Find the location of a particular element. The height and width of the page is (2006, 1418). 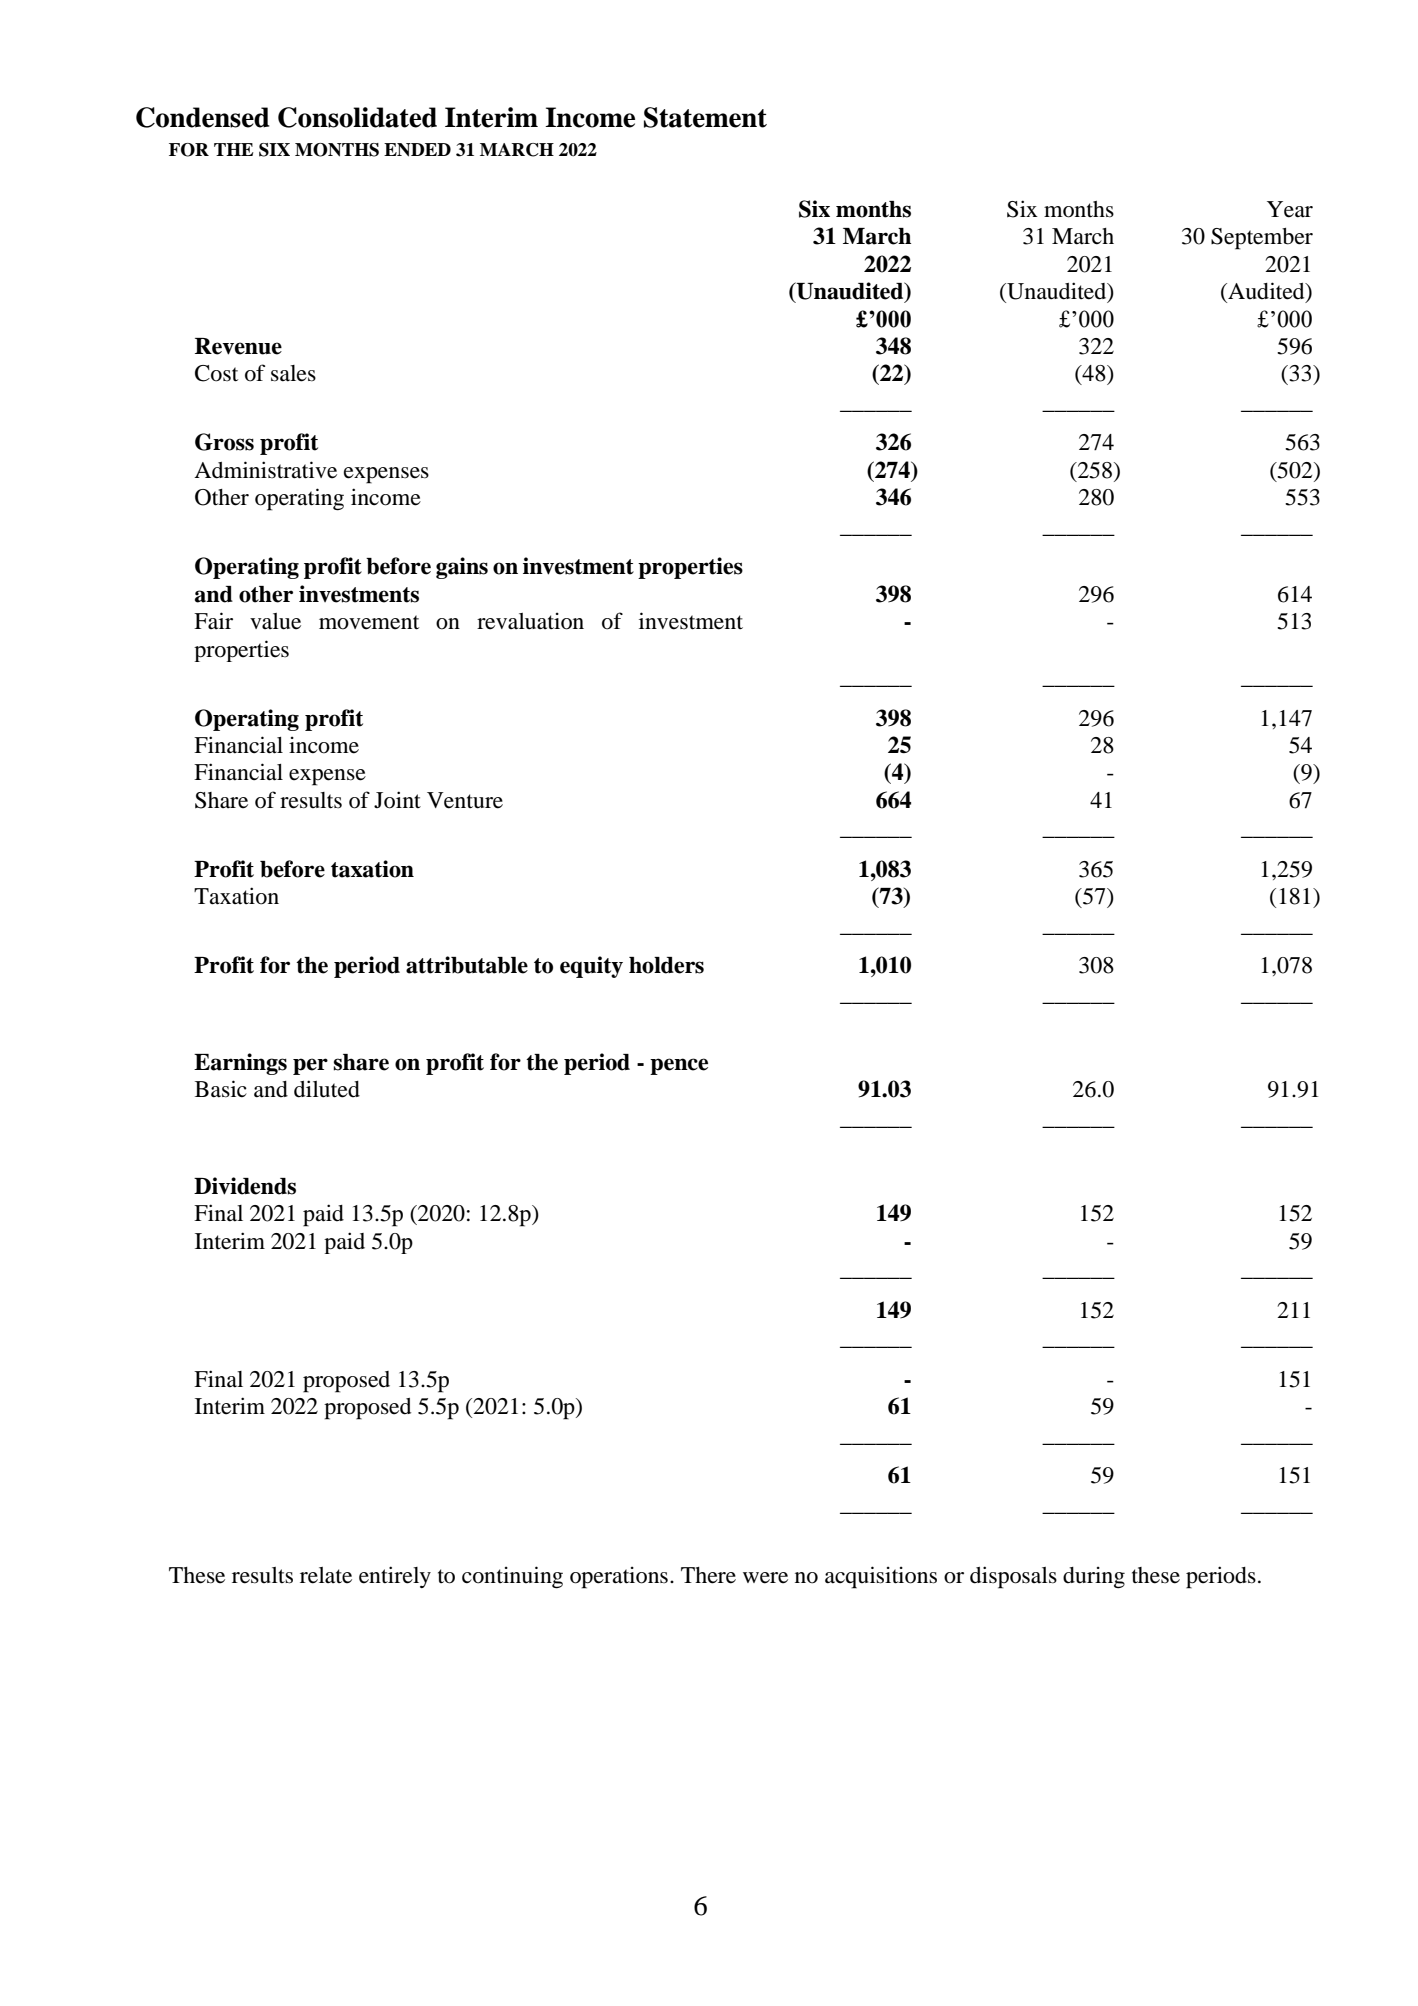

relate is located at coordinates (326, 1575).
